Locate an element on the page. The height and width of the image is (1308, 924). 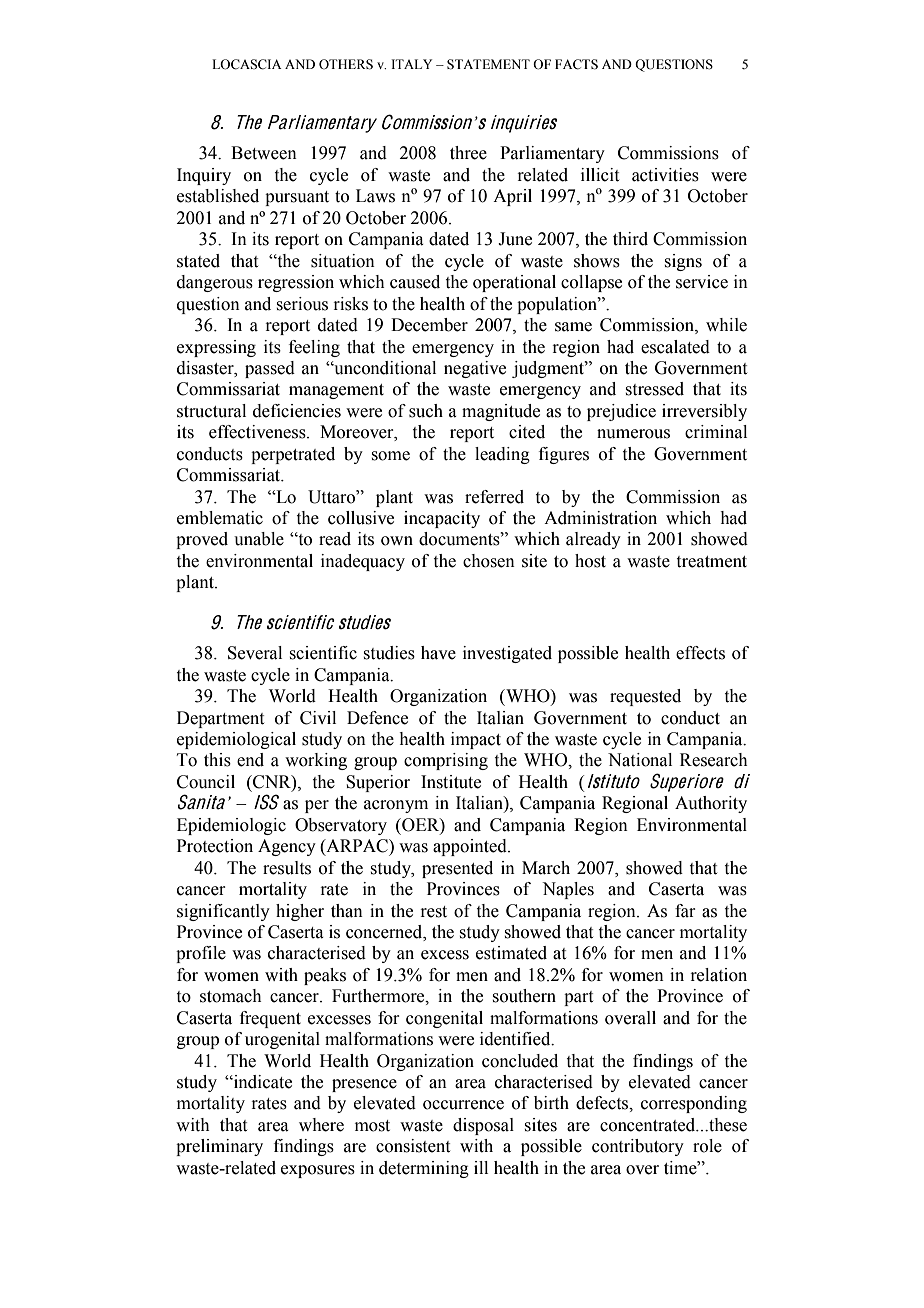
Administration is located at coordinates (600, 518).
